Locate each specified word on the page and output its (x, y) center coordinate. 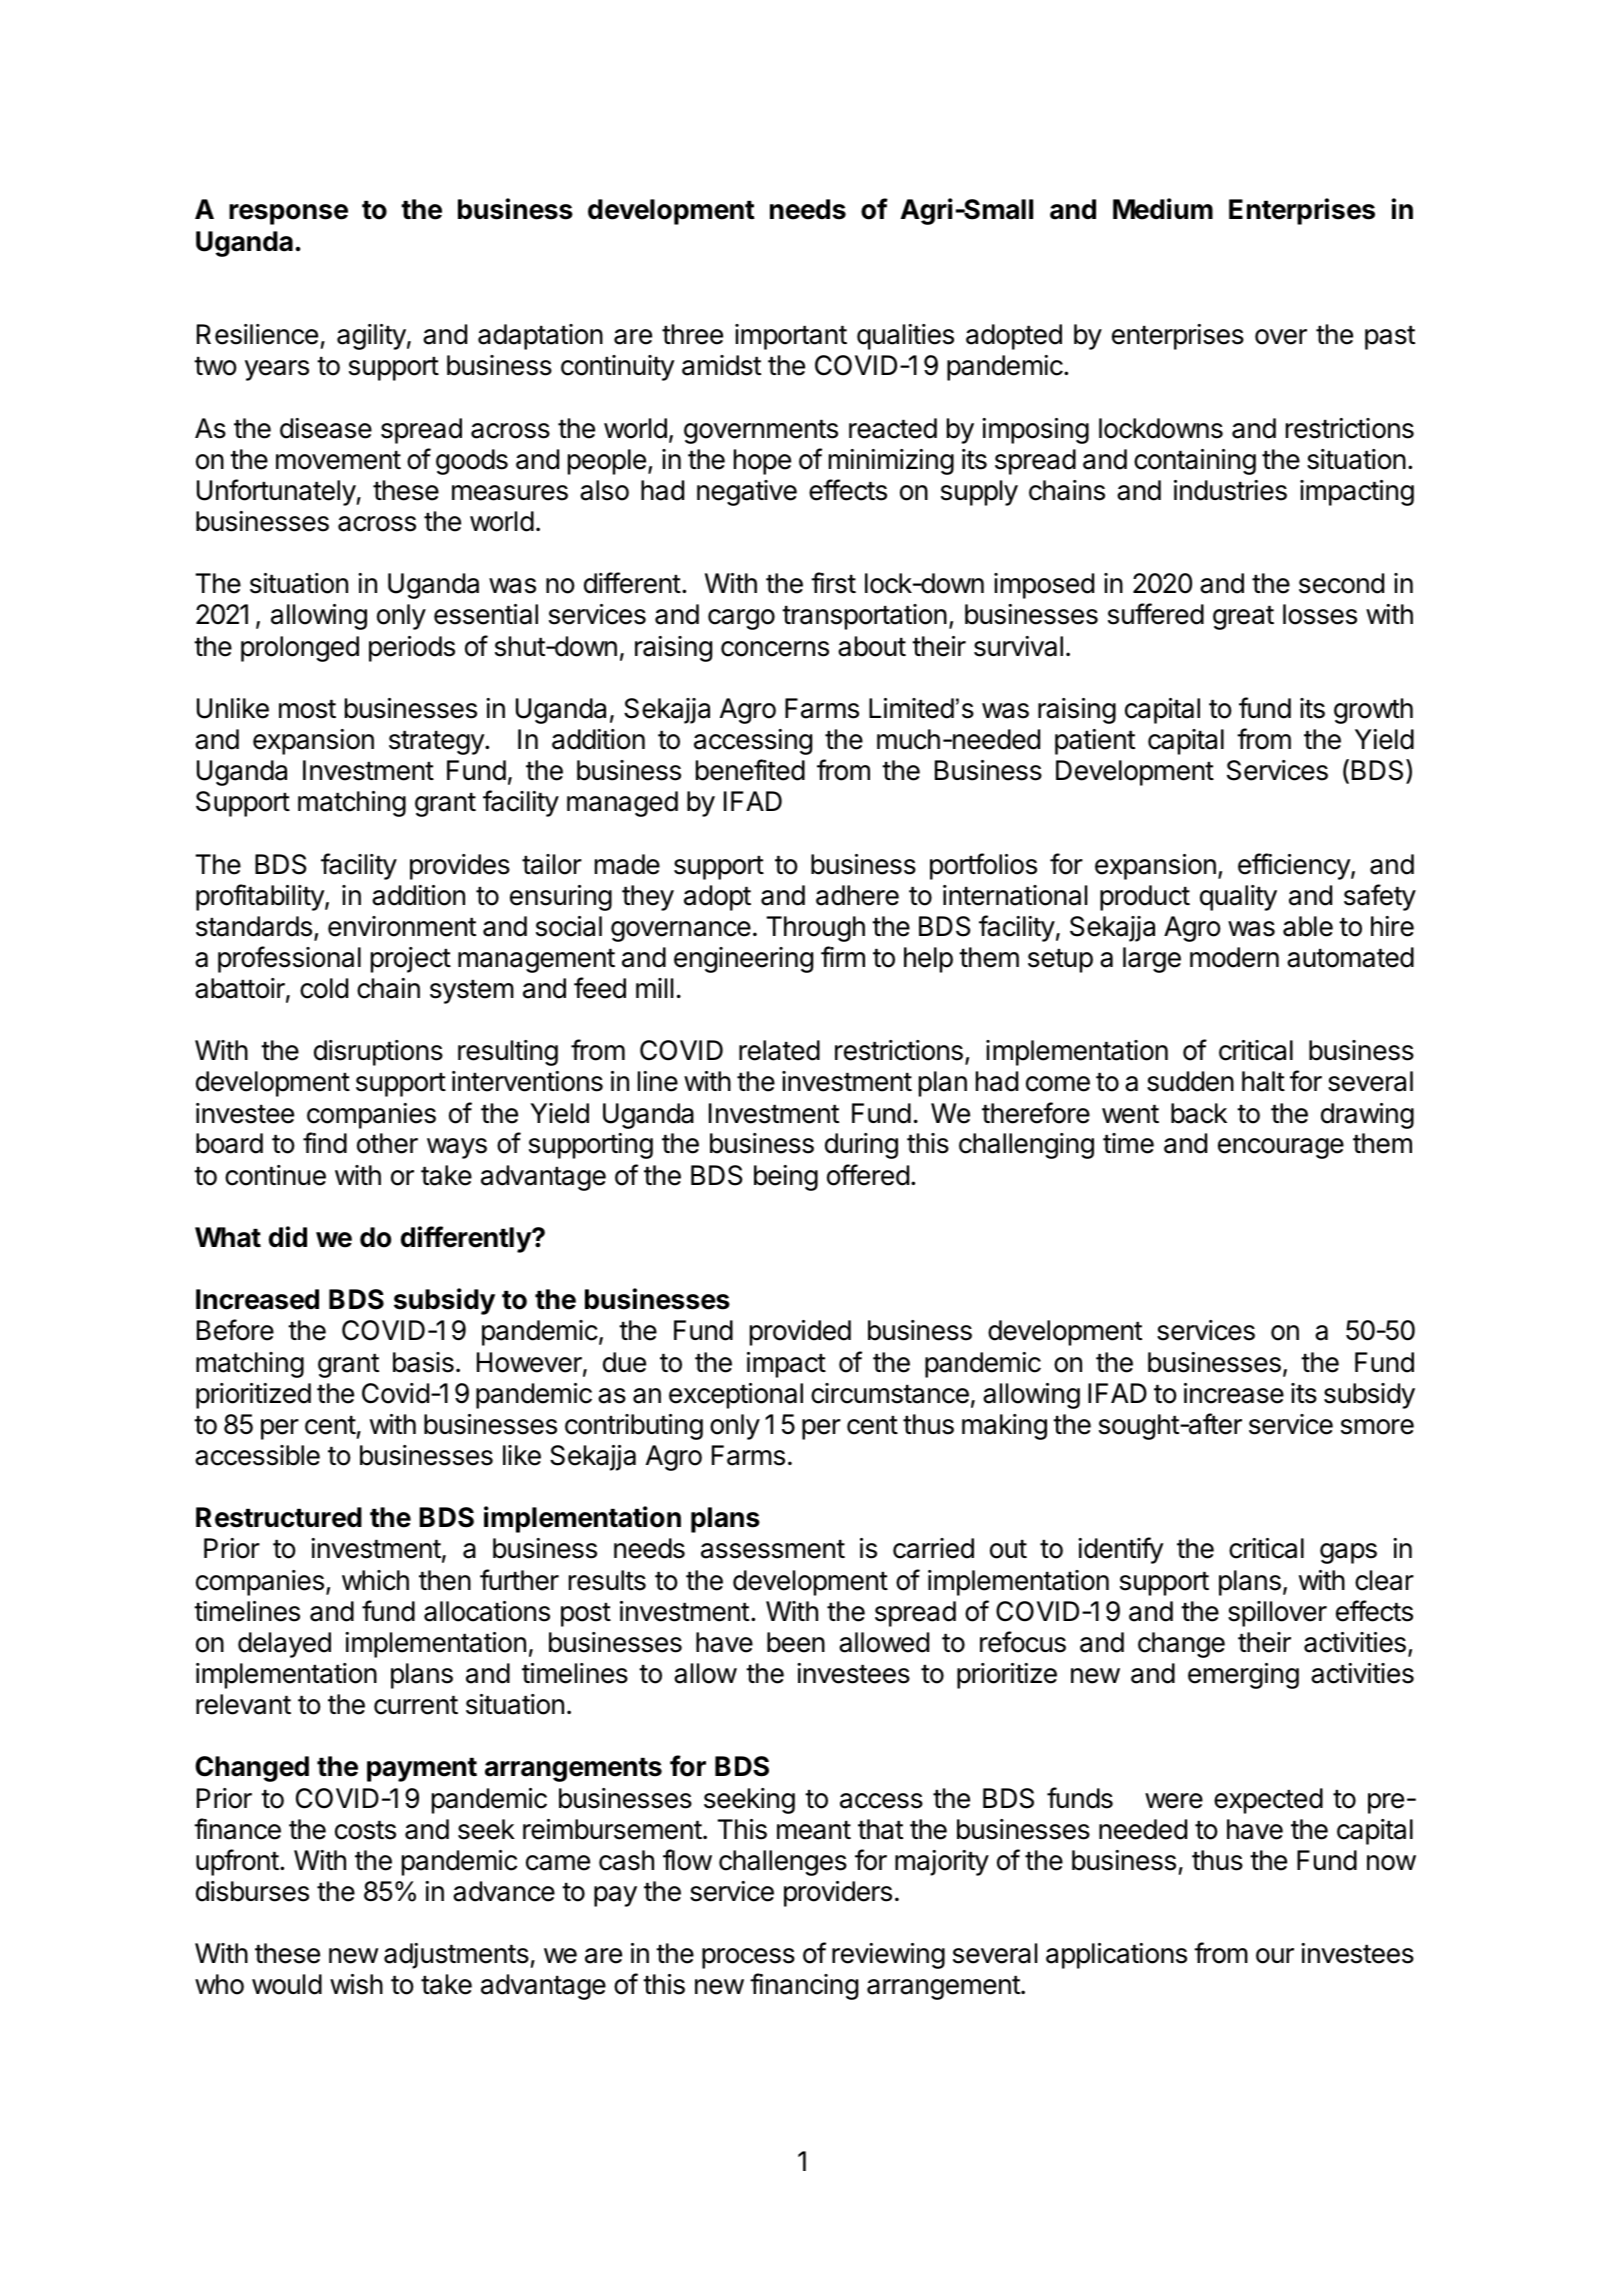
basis (423, 1362)
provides (460, 867)
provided (800, 1333)
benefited (750, 770)
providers (838, 1894)
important (791, 337)
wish (356, 1984)
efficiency (1295, 866)
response (288, 214)
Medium (1163, 209)
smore (1377, 1427)
